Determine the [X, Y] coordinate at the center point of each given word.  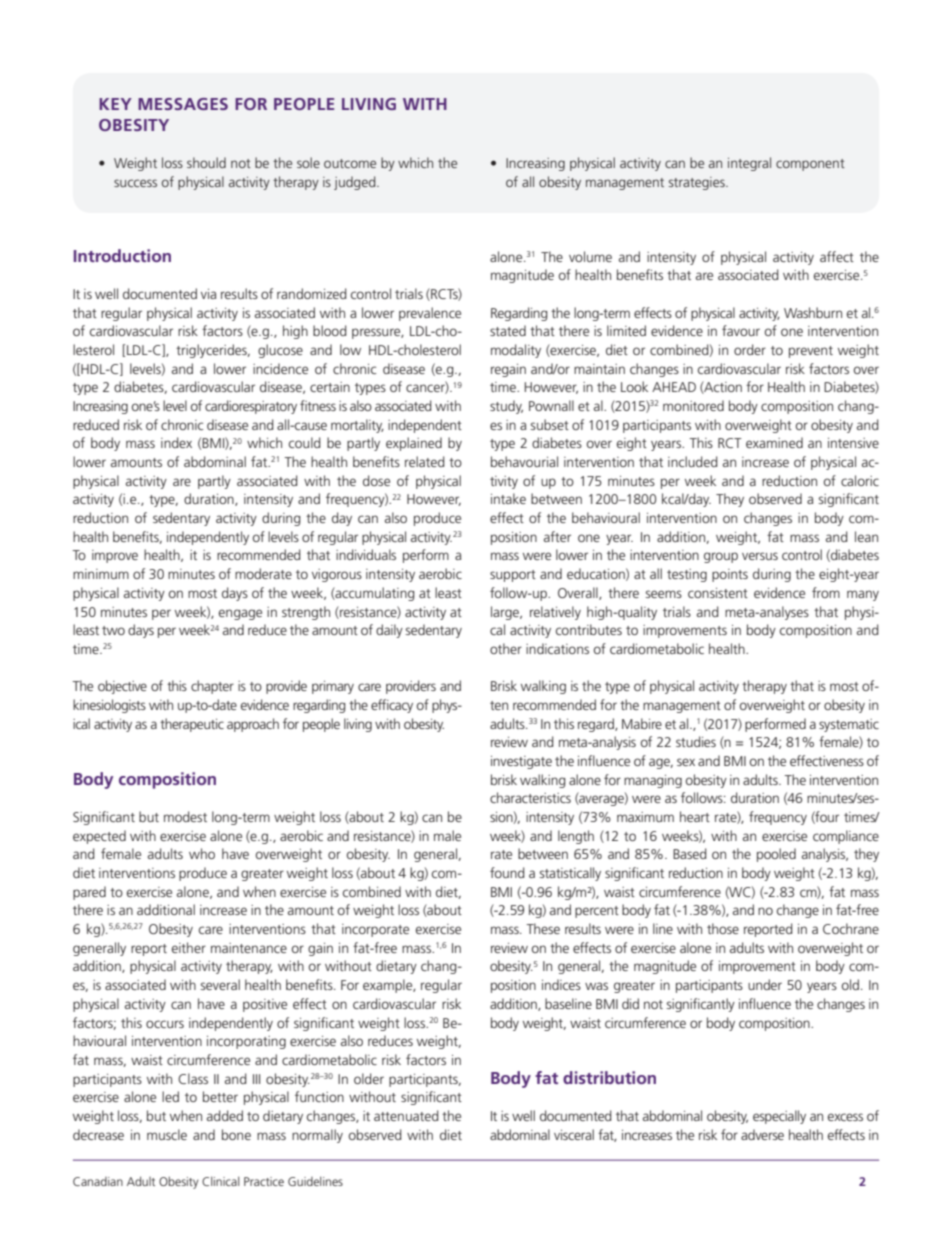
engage [240, 614]
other [506, 648]
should [206, 162]
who [202, 853]
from [826, 592]
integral [749, 164]
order [750, 349]
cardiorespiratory [251, 407]
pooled [776, 855]
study [506, 407]
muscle [167, 1134]
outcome [350, 163]
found [507, 872]
